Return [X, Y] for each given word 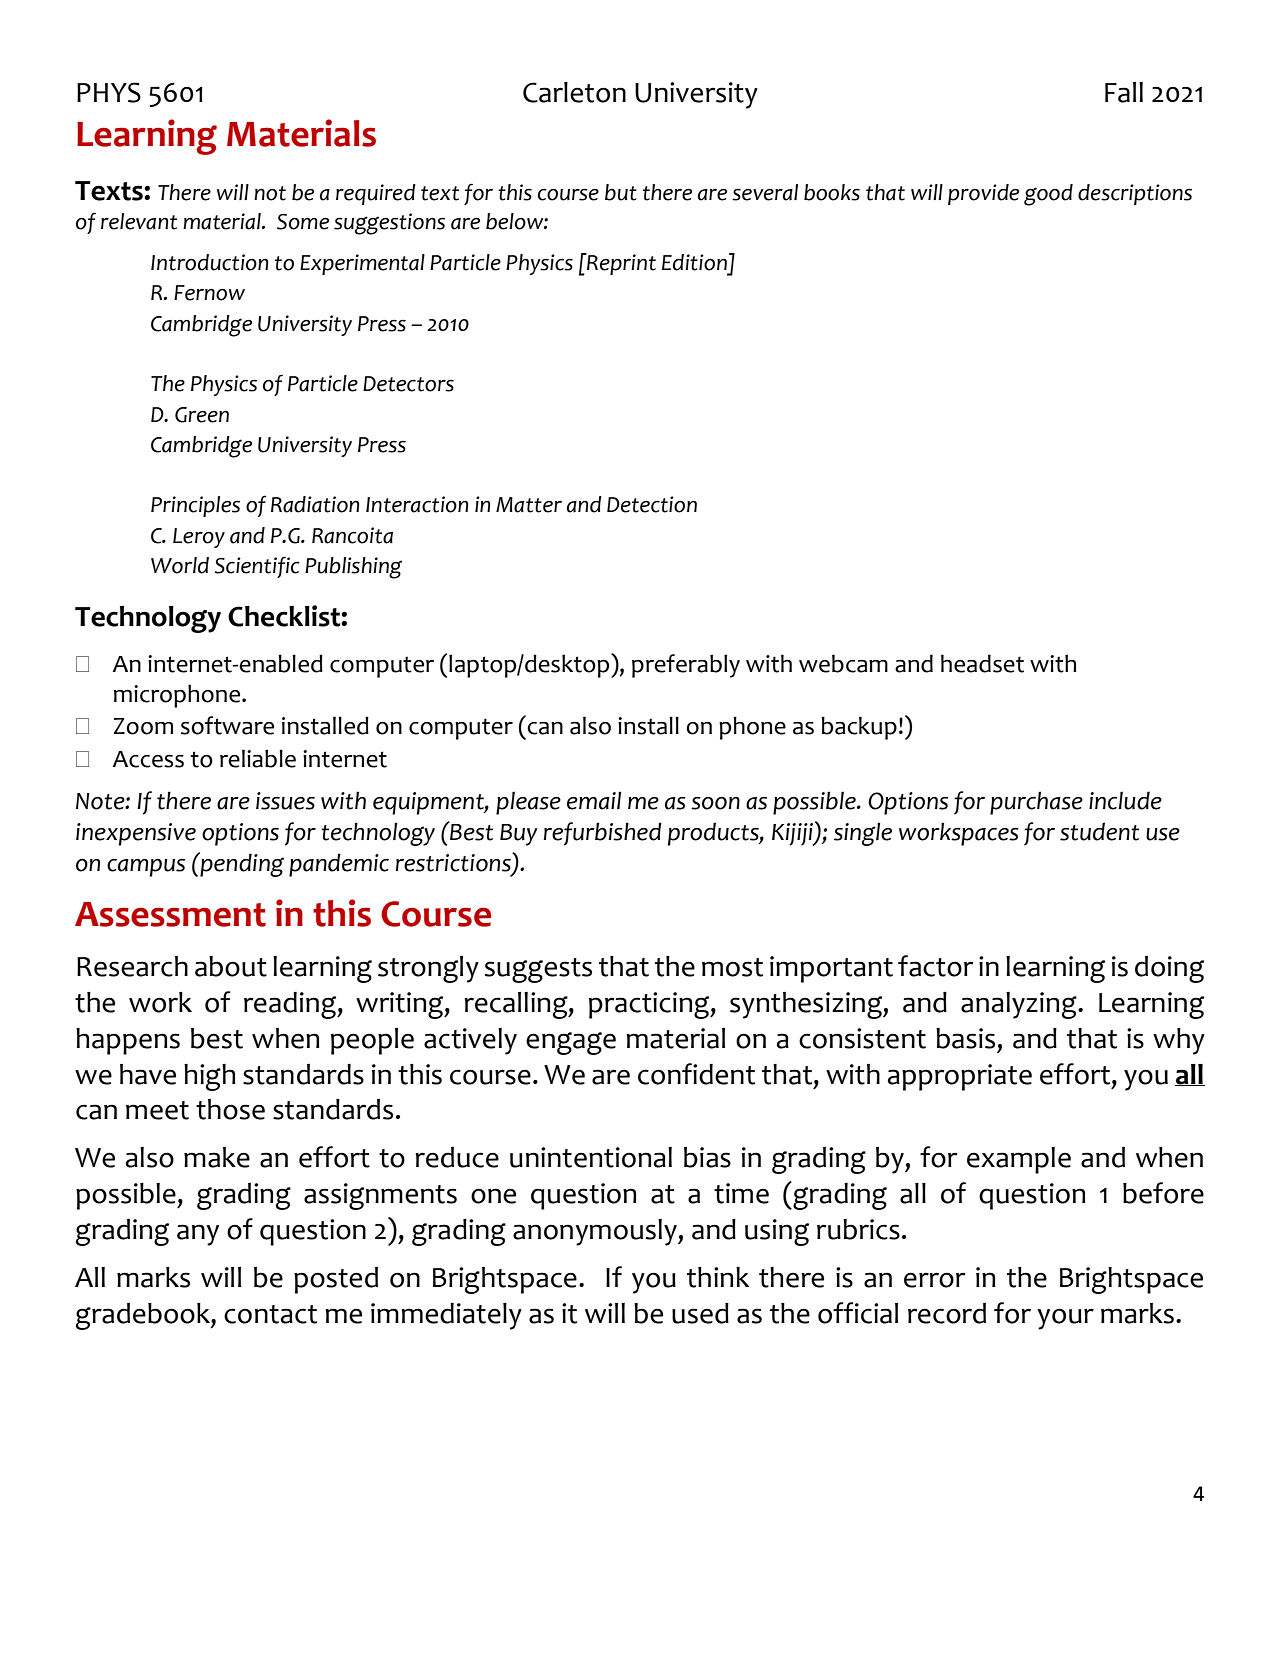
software [227, 725]
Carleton [574, 92]
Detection [652, 504]
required [376, 194]
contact [270, 1314]
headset [982, 663]
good [1048, 195]
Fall [1124, 92]
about [231, 966]
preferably [686, 666]
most [732, 967]
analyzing [1020, 1005]
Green [202, 415]
